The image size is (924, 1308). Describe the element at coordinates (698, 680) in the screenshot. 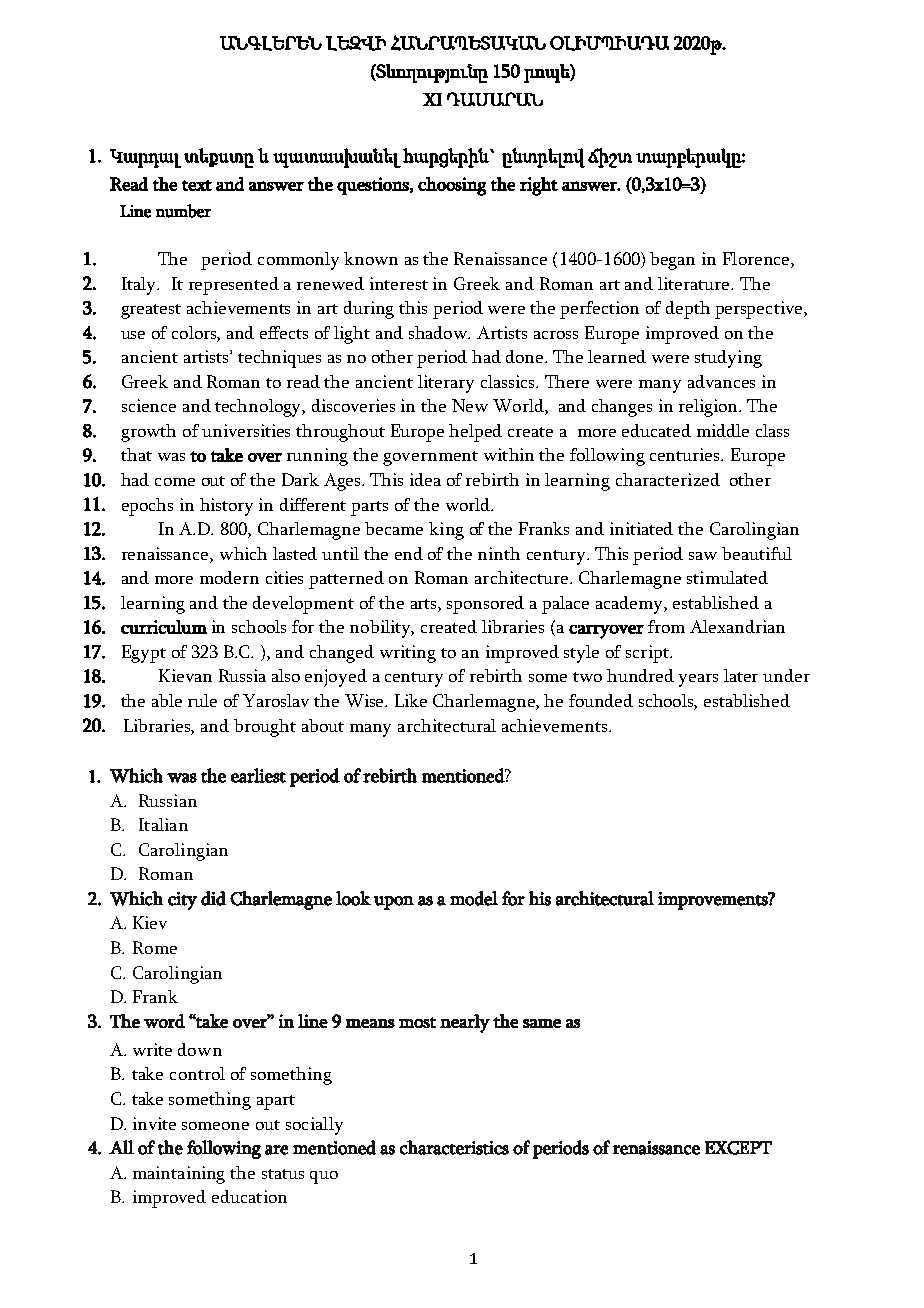

I see `years` at that location.
